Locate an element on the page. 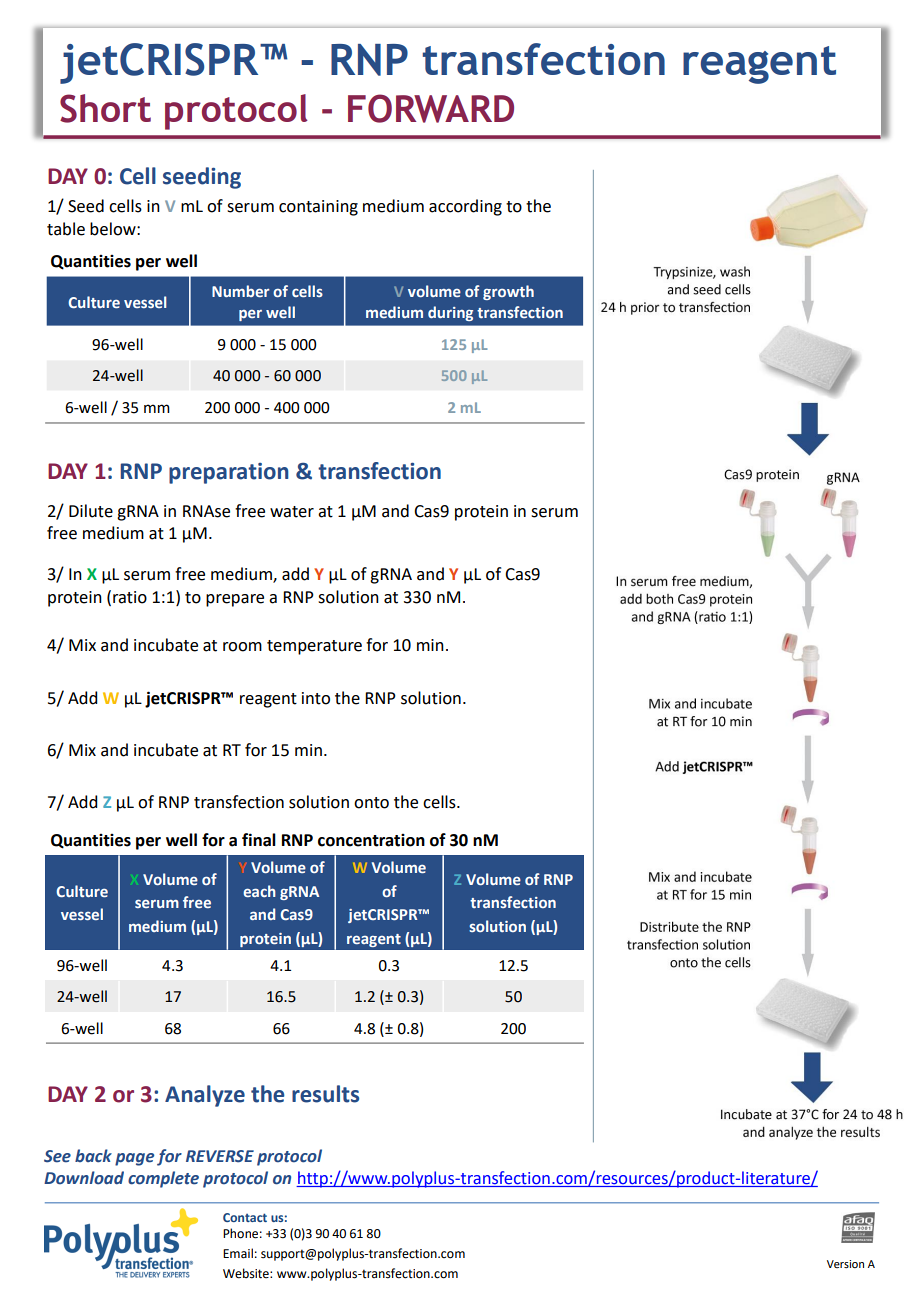  Contact is located at coordinates (245, 1217).
